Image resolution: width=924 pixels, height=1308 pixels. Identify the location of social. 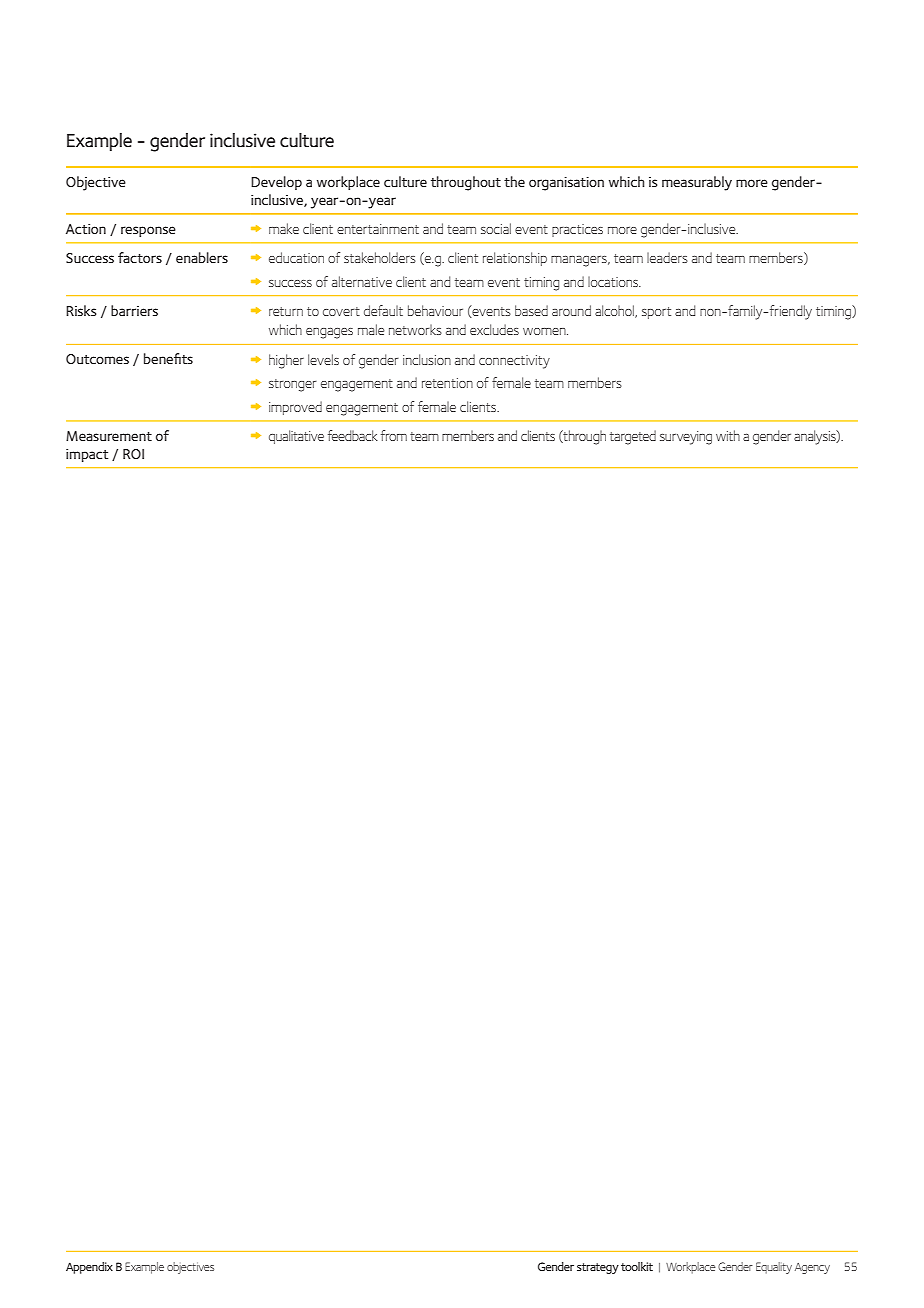
(496, 228).
